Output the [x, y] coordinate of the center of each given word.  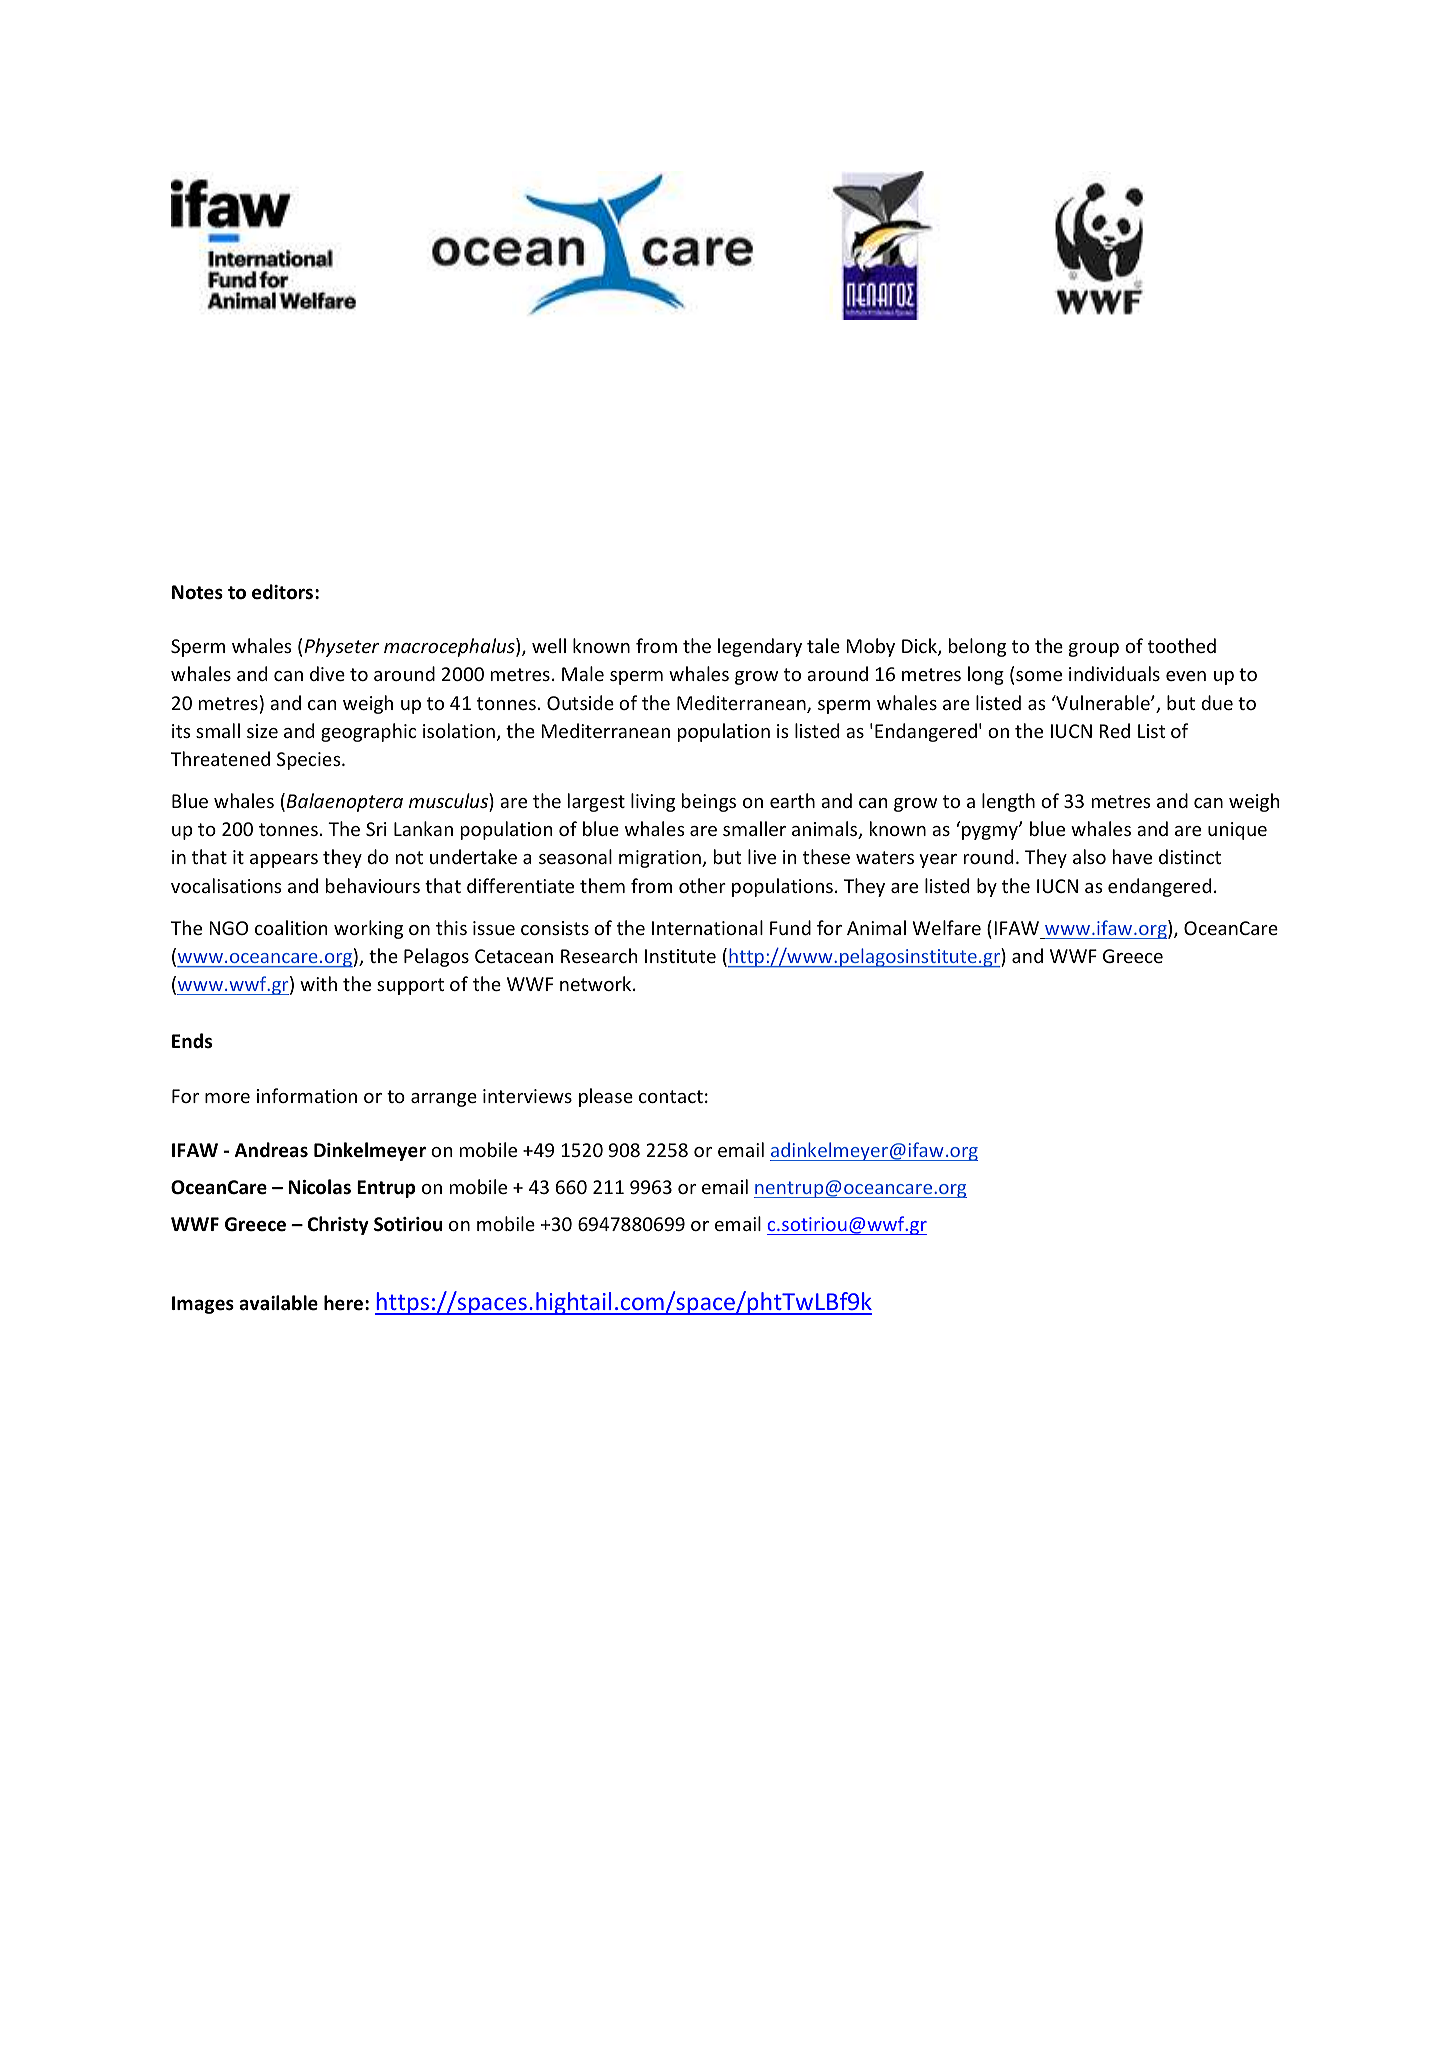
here [345, 1303]
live [762, 856]
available [278, 1303]
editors [284, 592]
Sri [376, 829]
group [1094, 650]
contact [671, 1096]
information [307, 1095]
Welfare [947, 927]
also [1089, 856]
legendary [760, 647]
